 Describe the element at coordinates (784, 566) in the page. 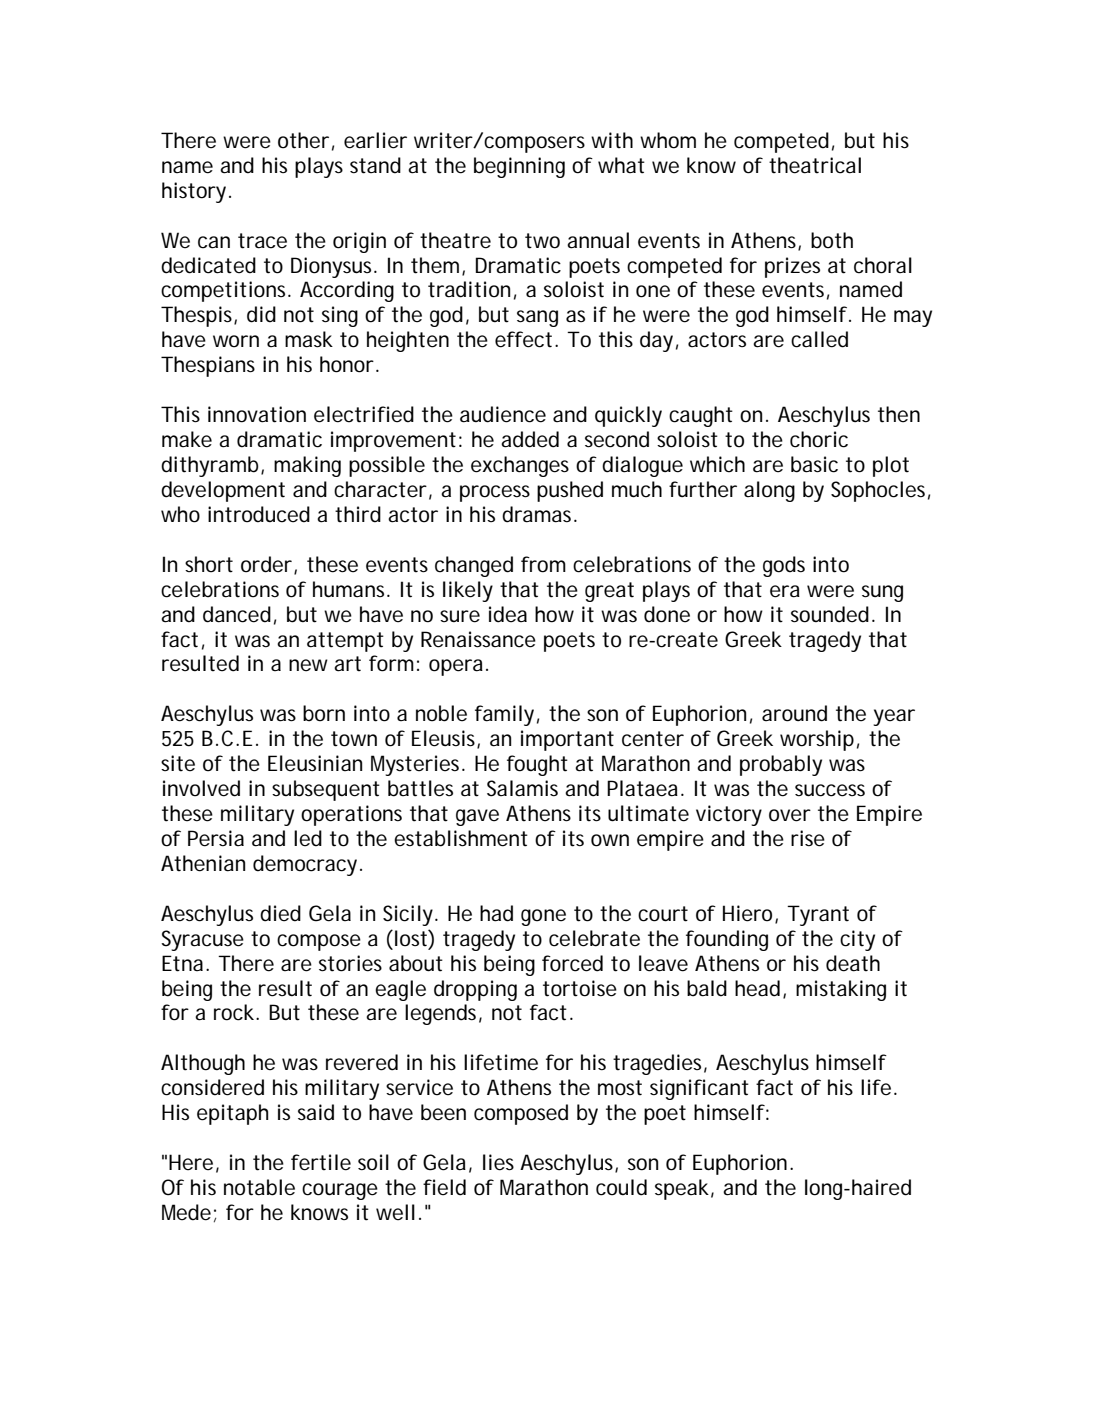

I see `gods` at that location.
